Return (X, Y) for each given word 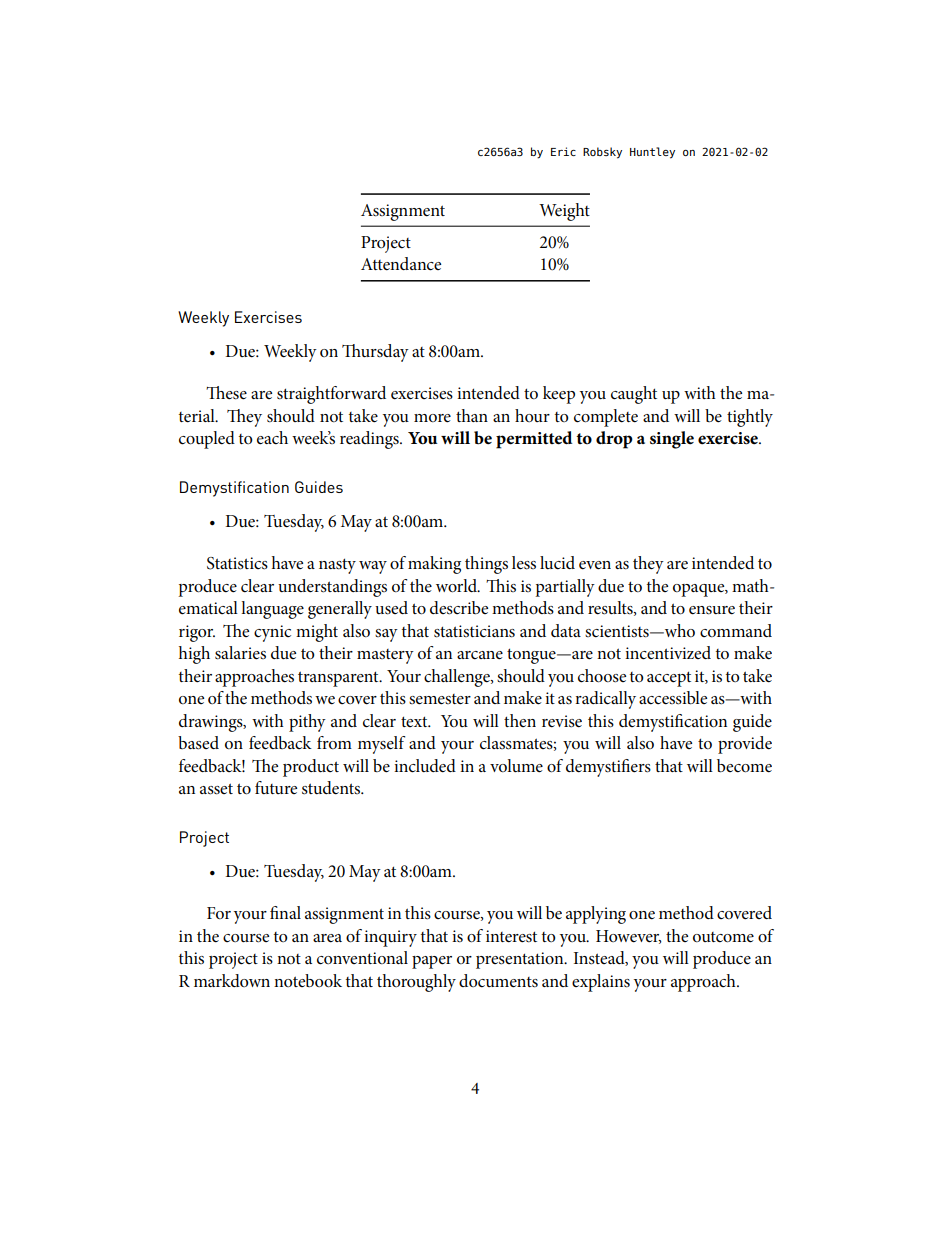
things (486, 565)
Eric (563, 151)
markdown (232, 980)
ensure (712, 610)
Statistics (237, 563)
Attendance (401, 264)
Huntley (652, 153)
